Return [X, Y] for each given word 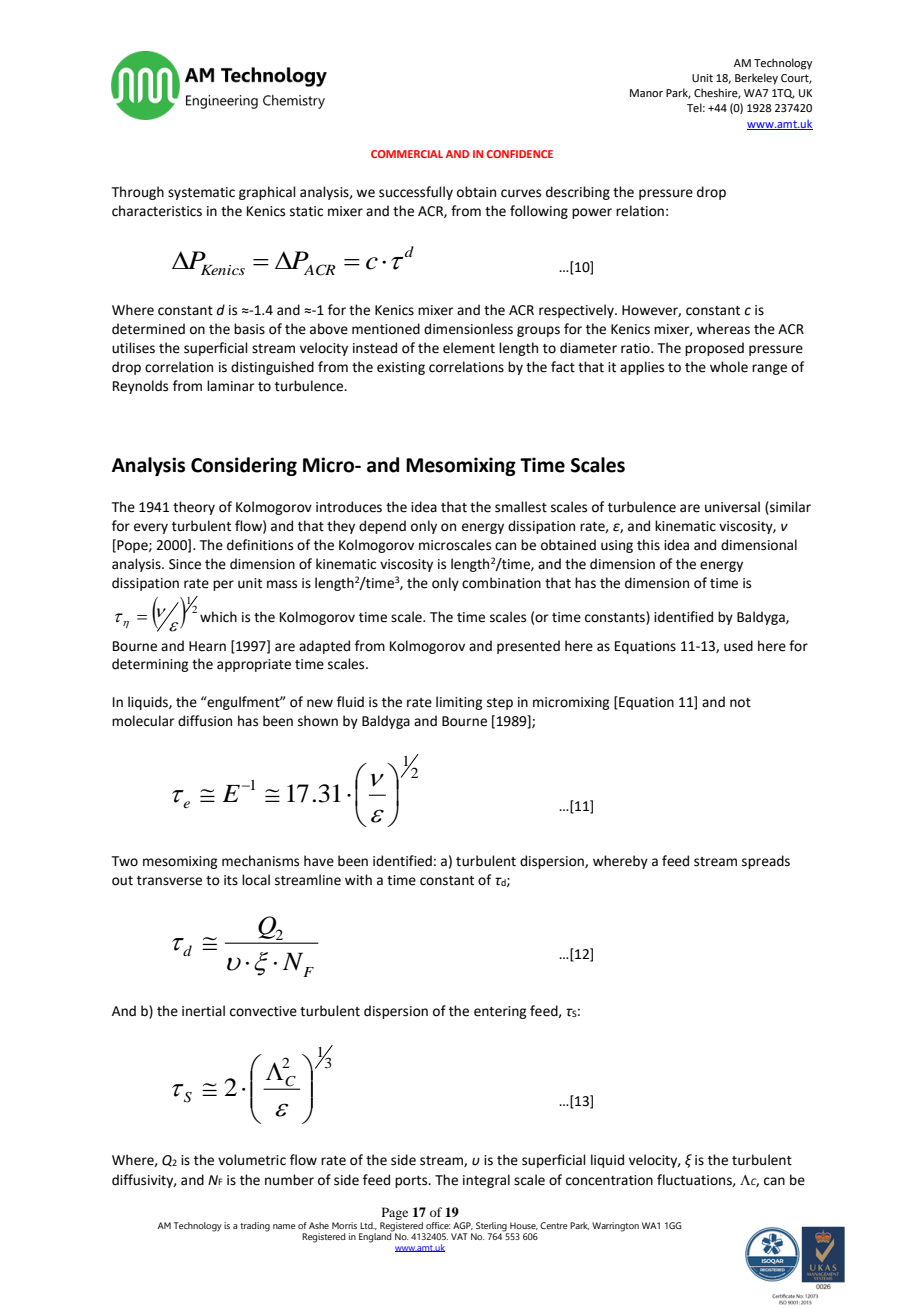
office [438, 1225]
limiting [459, 703]
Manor [646, 93]
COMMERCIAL [407, 154]
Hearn [207, 646]
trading [255, 1227]
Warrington [615, 1227]
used [738, 646]
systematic [201, 193]
